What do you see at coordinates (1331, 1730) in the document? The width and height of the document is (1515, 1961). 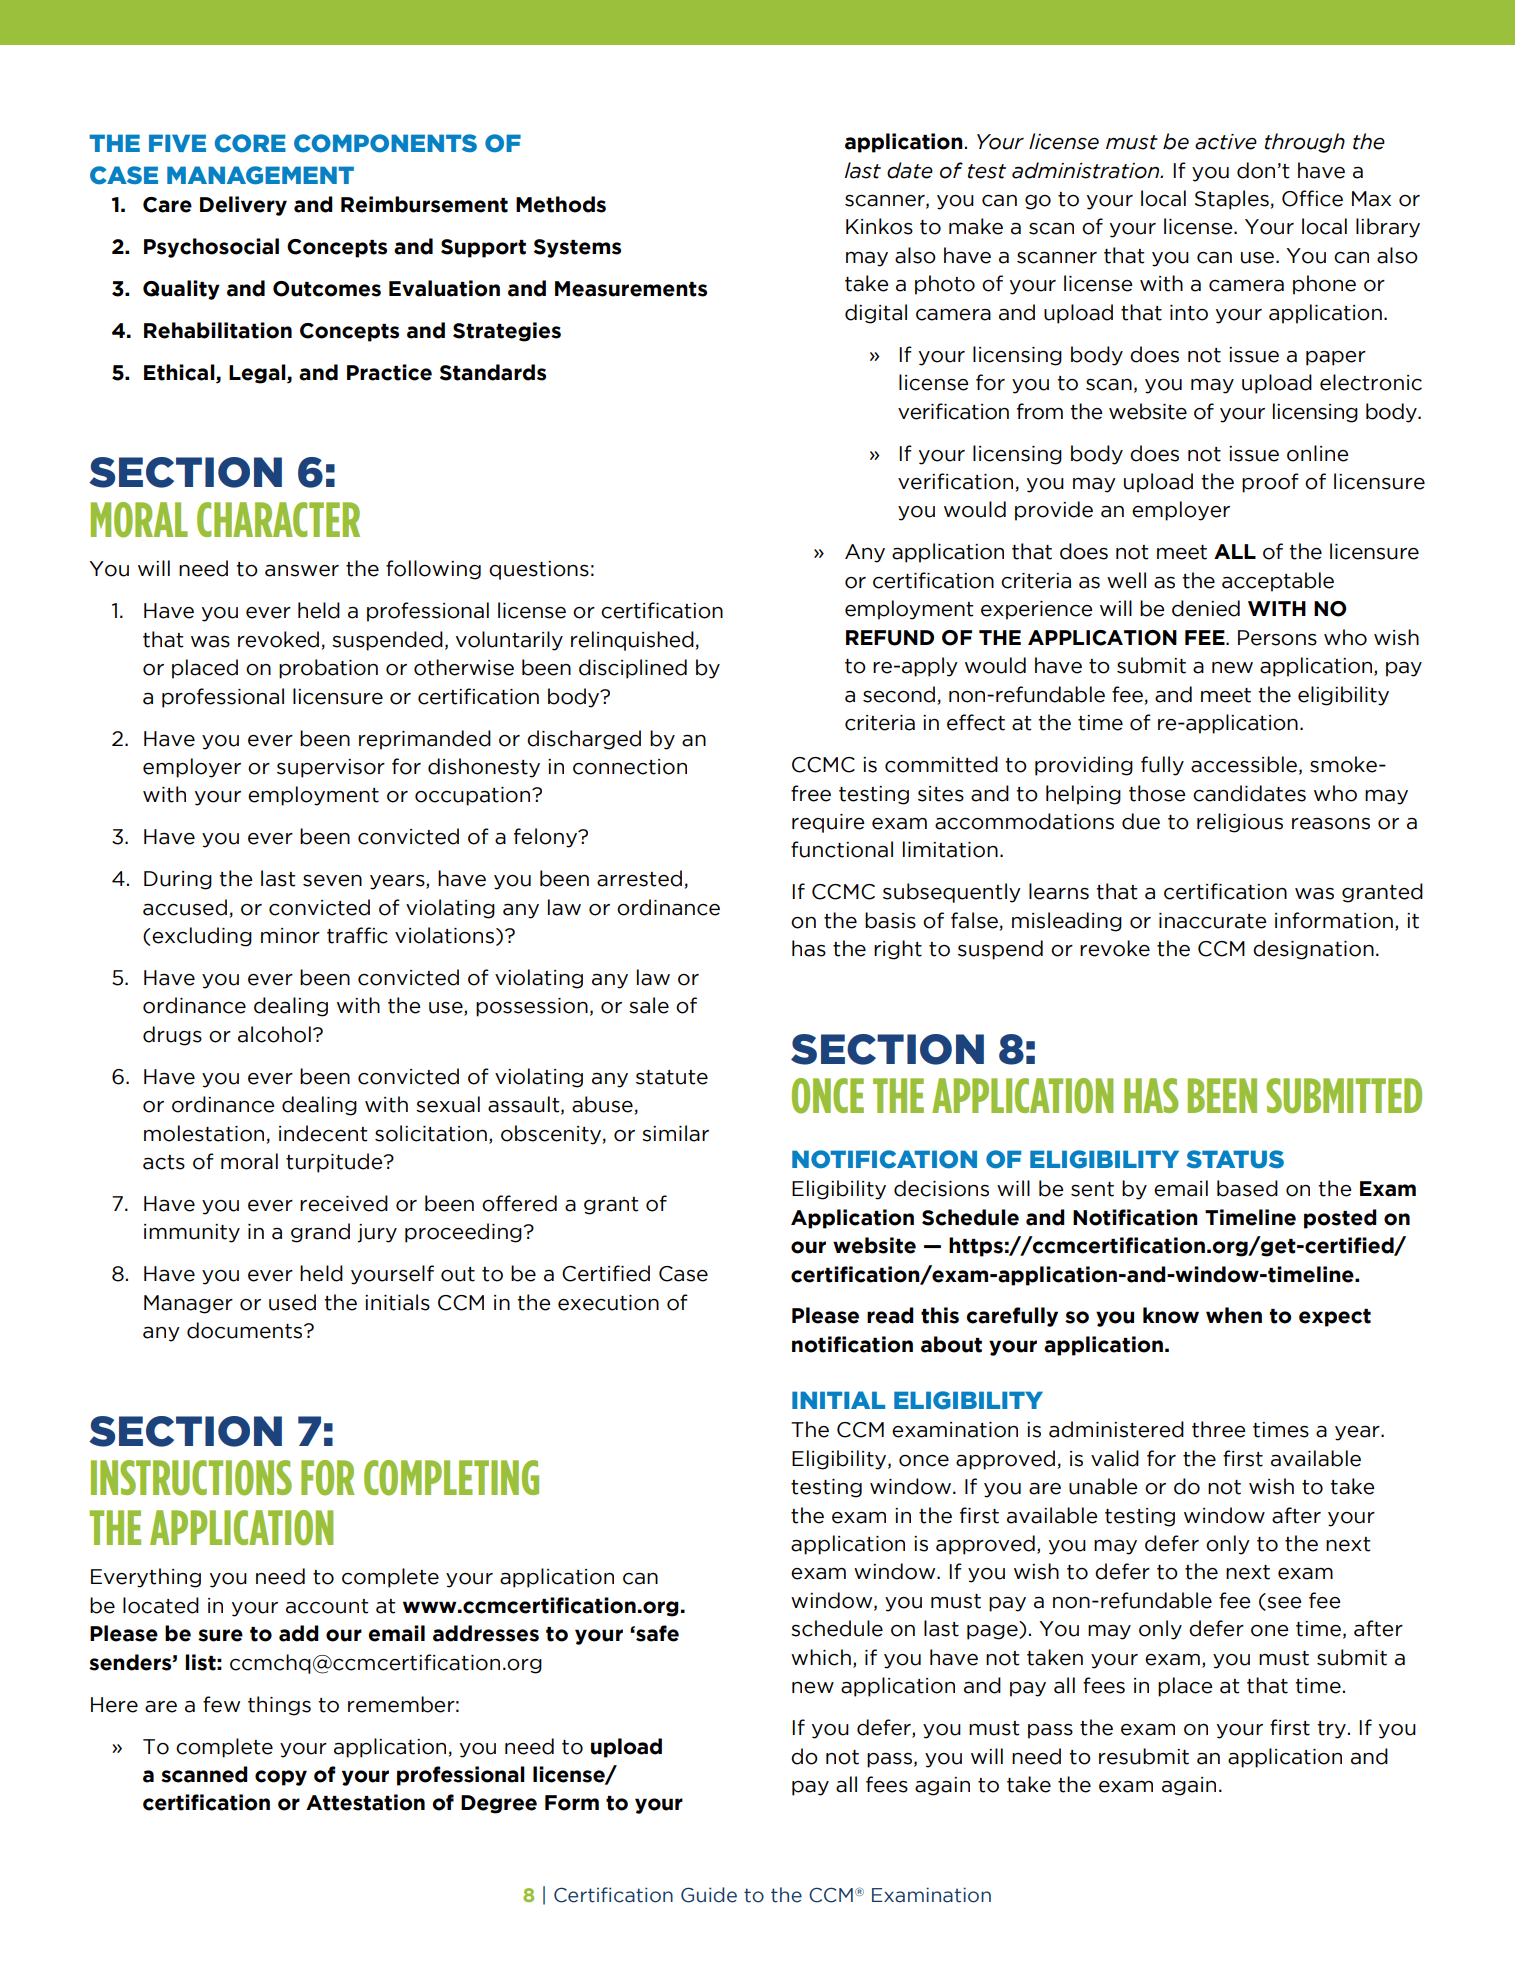 I see `try` at bounding box center [1331, 1730].
